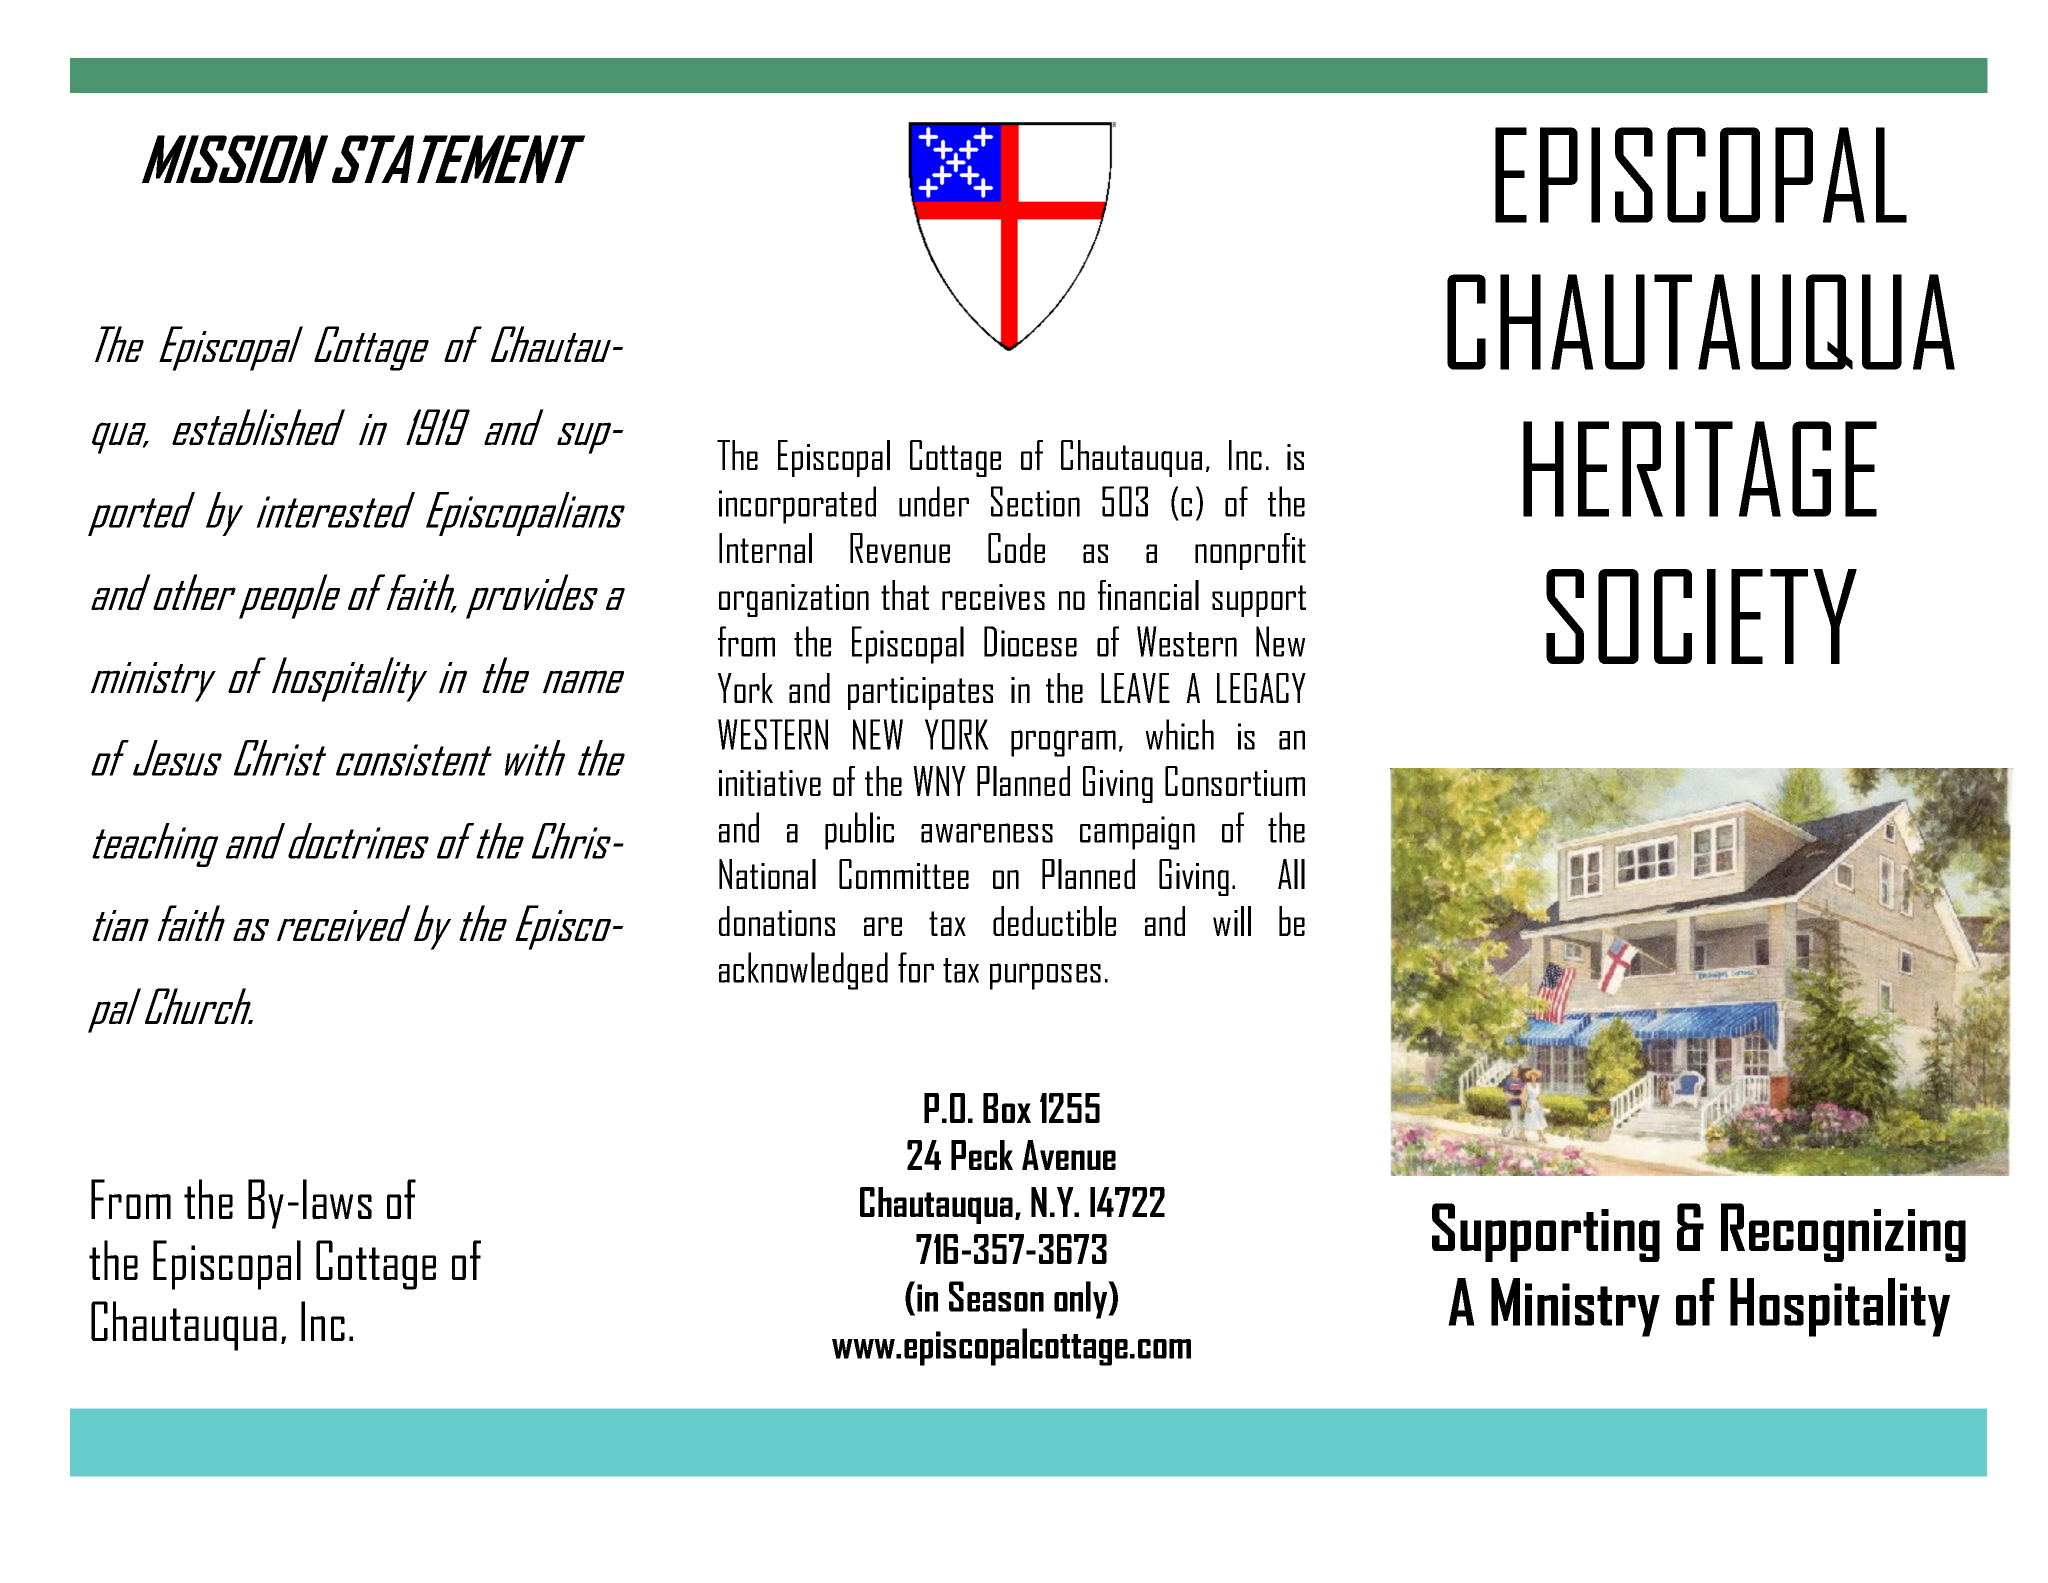  What do you see at coordinates (996, 1296) in the page?
I see `Season` at bounding box center [996, 1296].
